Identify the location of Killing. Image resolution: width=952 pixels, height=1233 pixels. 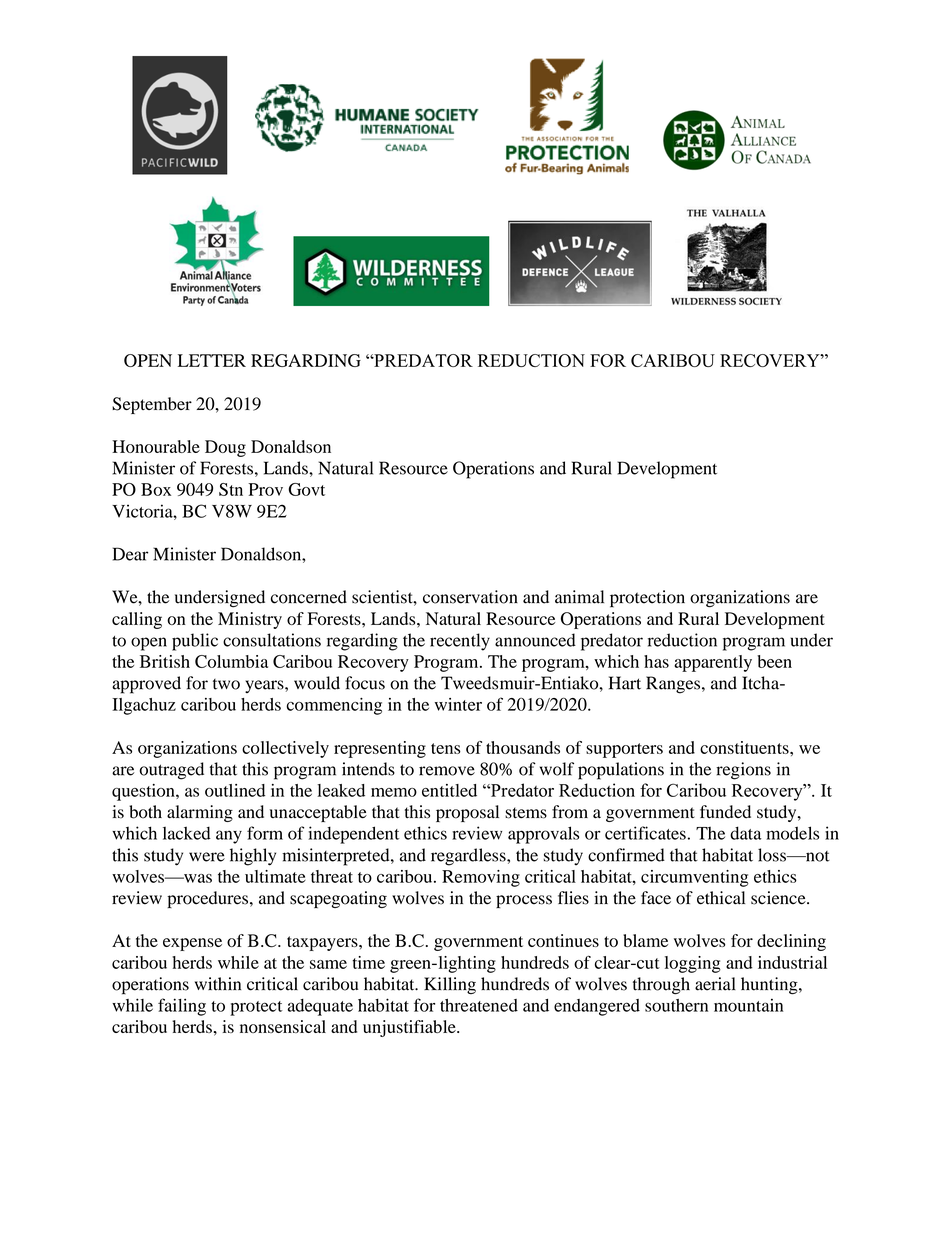
(450, 985).
